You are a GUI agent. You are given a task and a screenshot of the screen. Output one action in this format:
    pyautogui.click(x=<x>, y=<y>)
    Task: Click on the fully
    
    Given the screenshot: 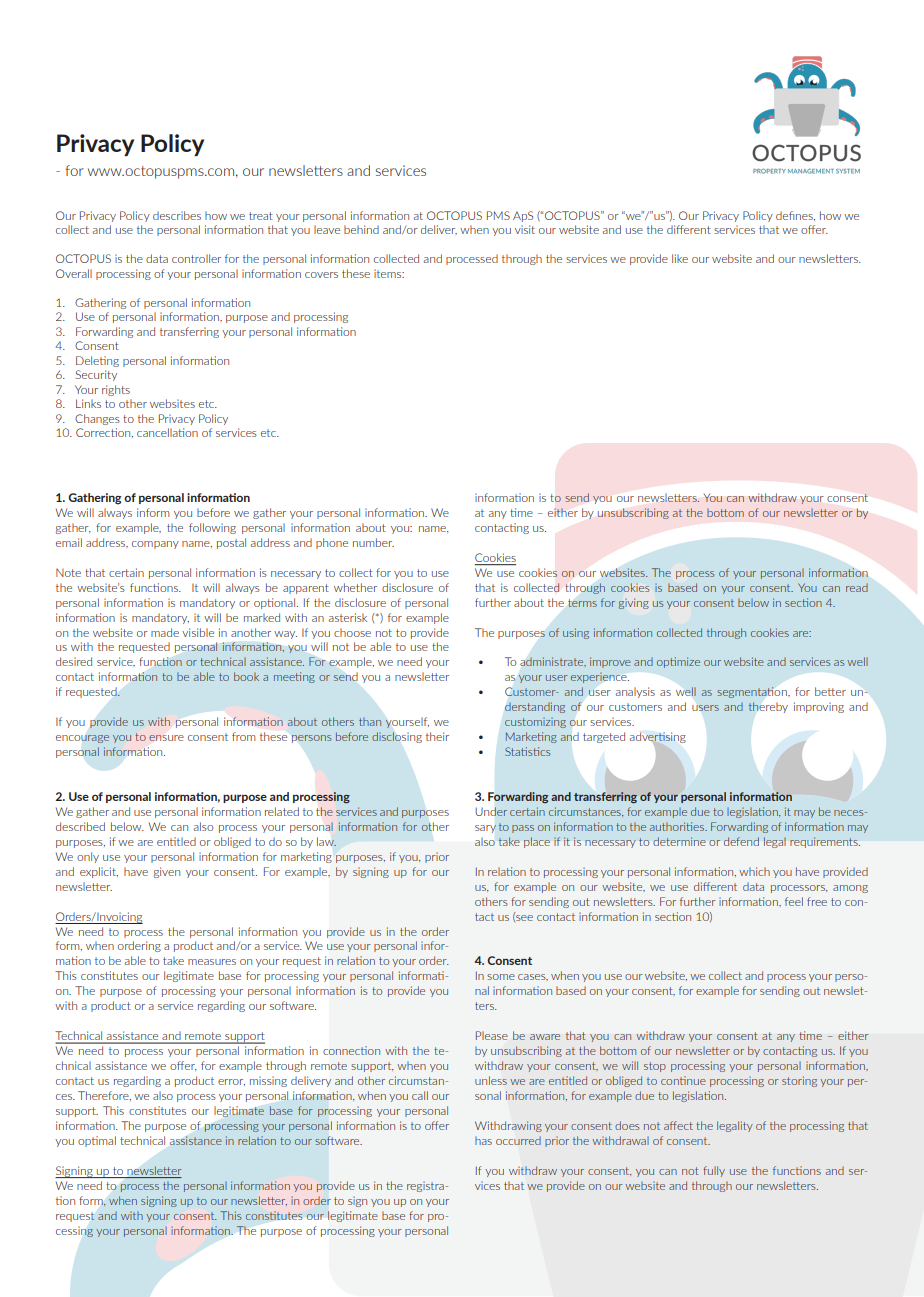 What is the action you would take?
    pyautogui.click(x=714, y=1171)
